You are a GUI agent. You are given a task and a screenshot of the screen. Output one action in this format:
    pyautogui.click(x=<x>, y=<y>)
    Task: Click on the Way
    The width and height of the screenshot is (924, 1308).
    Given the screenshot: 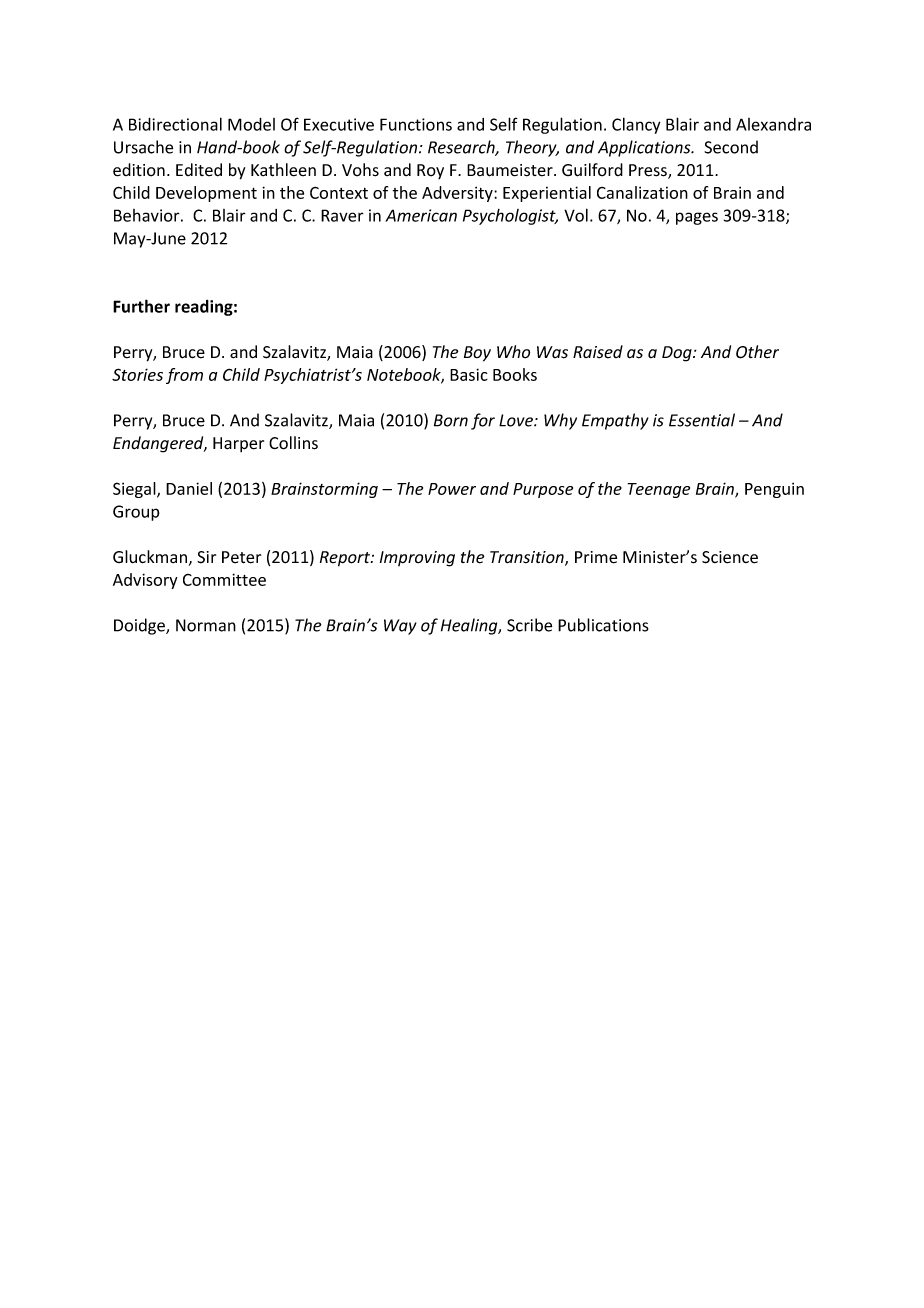 What is the action you would take?
    pyautogui.click(x=400, y=627)
